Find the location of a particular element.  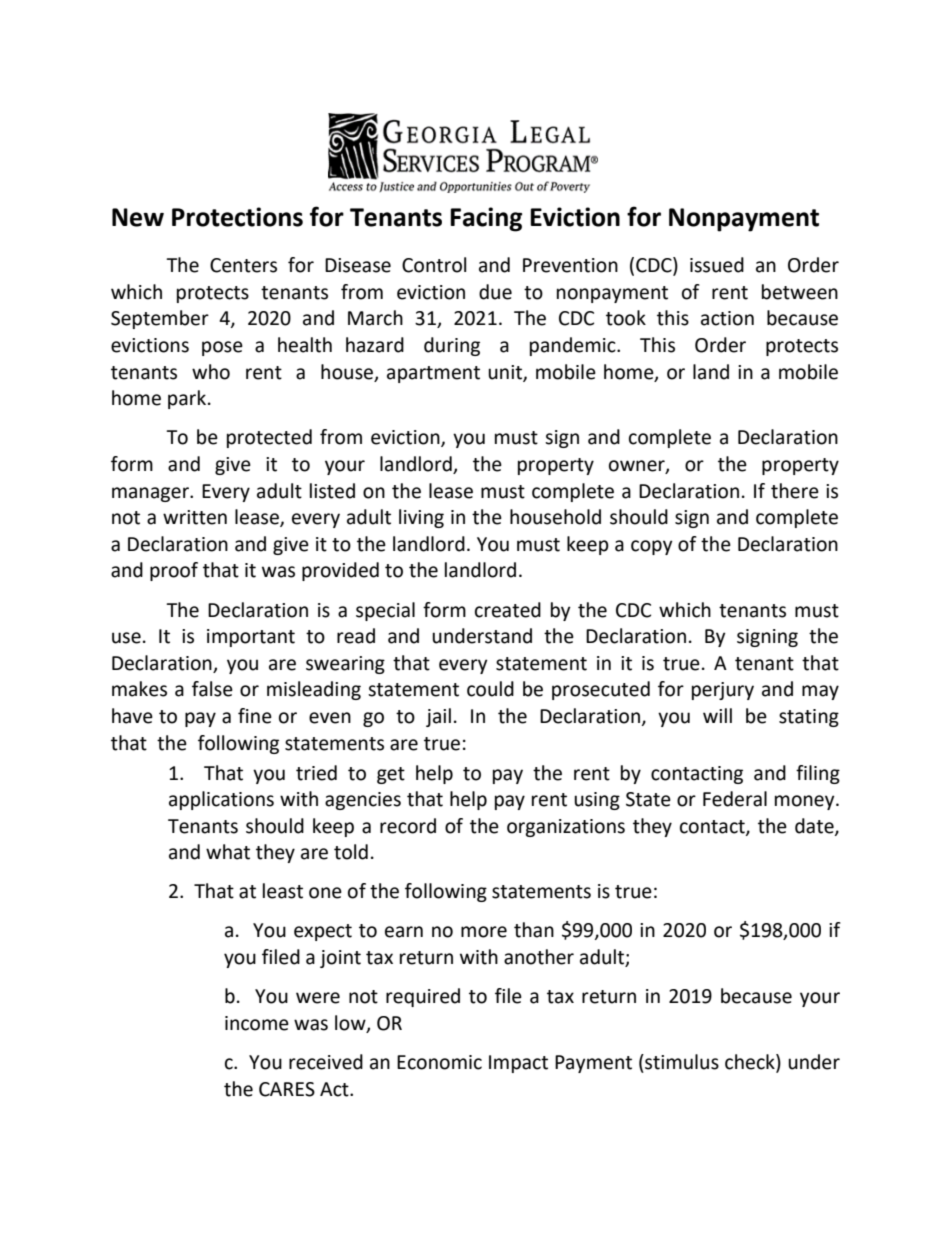

copy is located at coordinates (652, 547).
